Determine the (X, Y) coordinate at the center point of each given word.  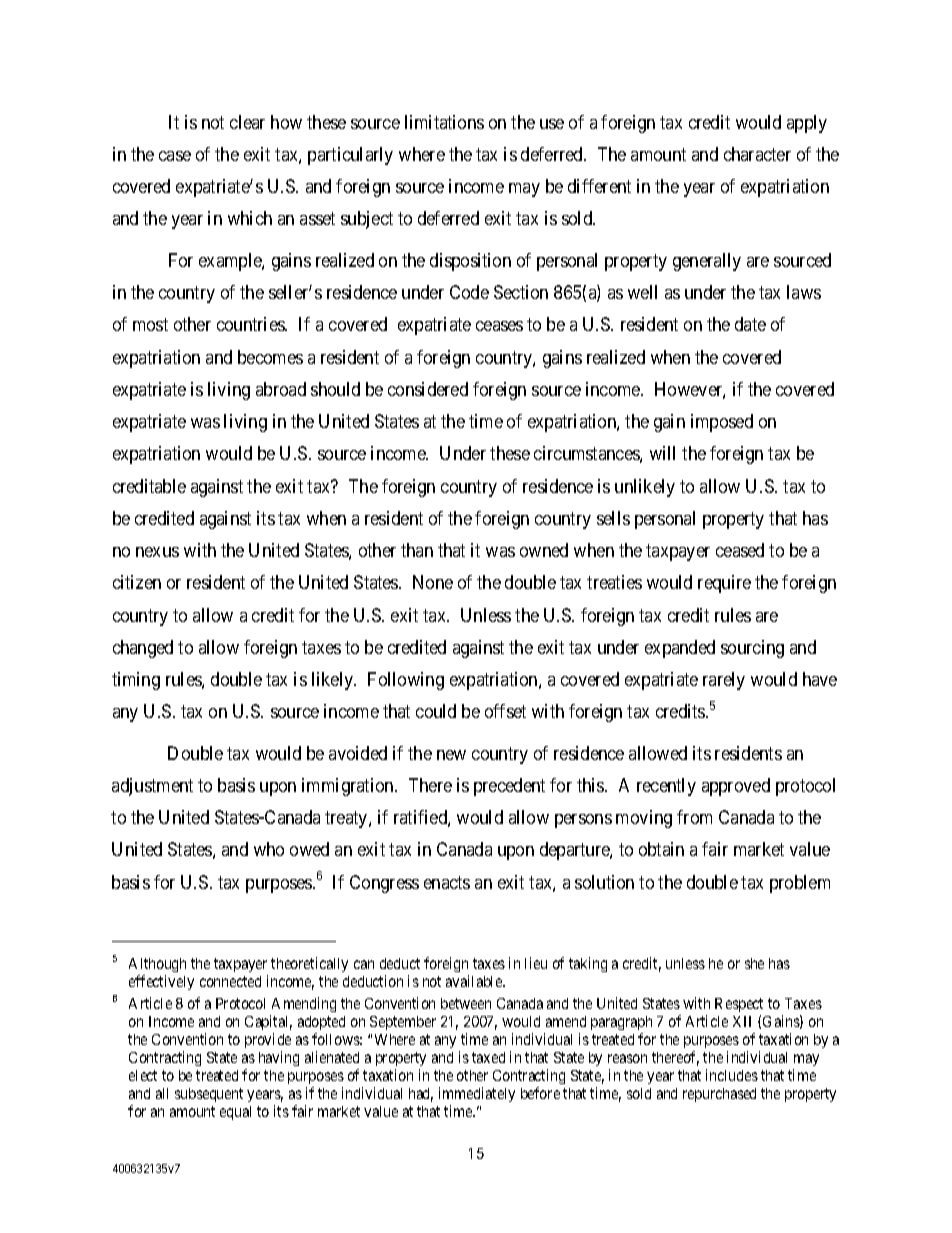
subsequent (209, 1095)
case (175, 156)
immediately (477, 1094)
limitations (444, 122)
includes (732, 1075)
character (757, 154)
